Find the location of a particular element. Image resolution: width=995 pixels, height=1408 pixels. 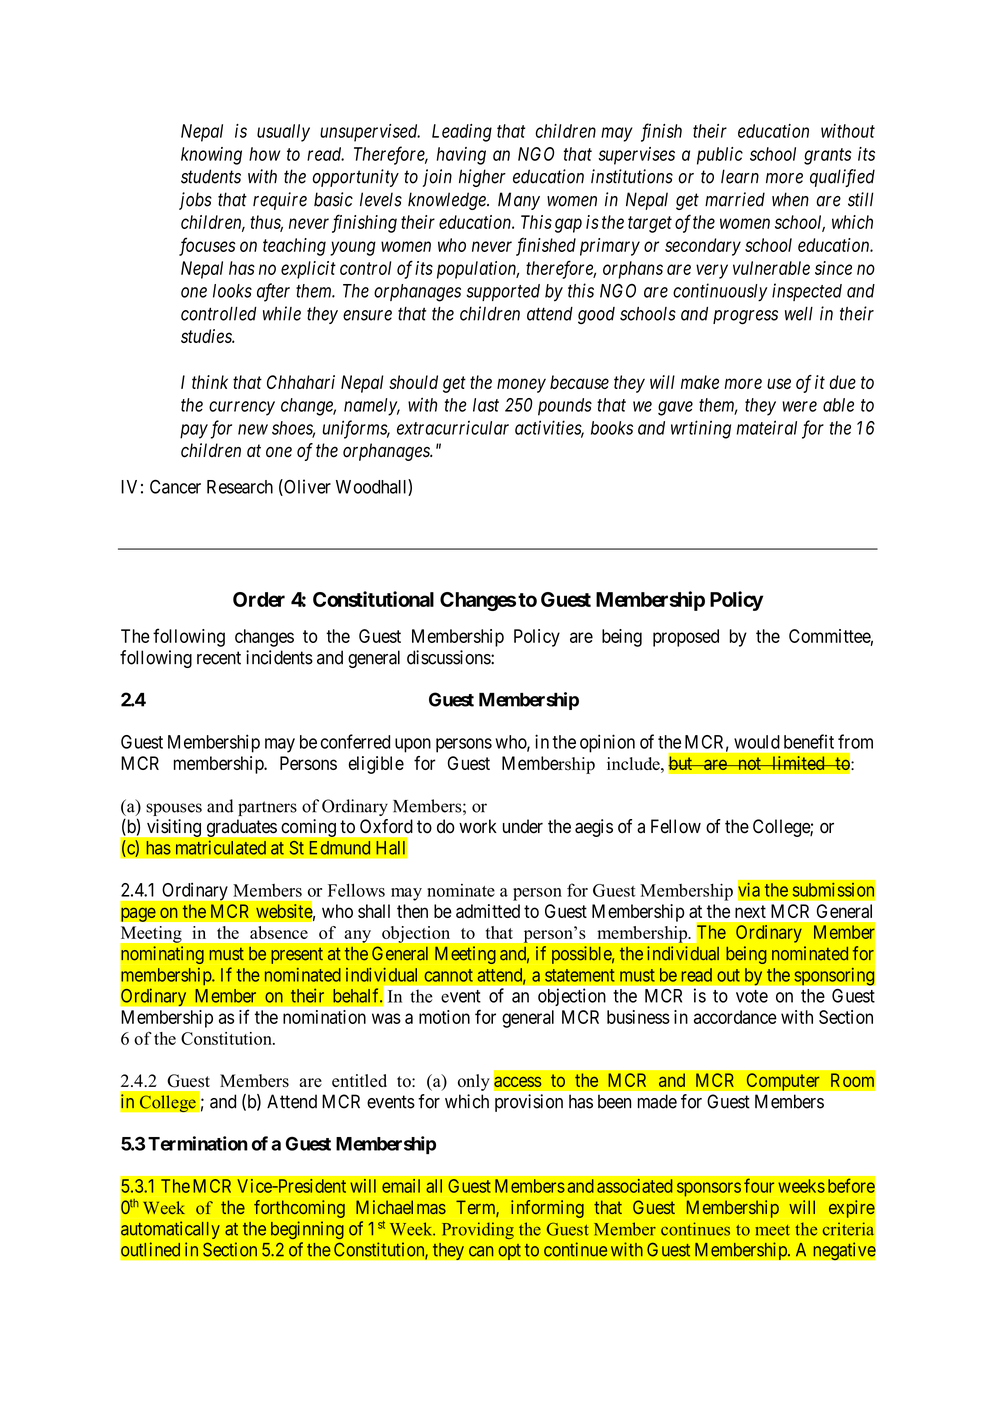

incidents is located at coordinates (279, 657).
